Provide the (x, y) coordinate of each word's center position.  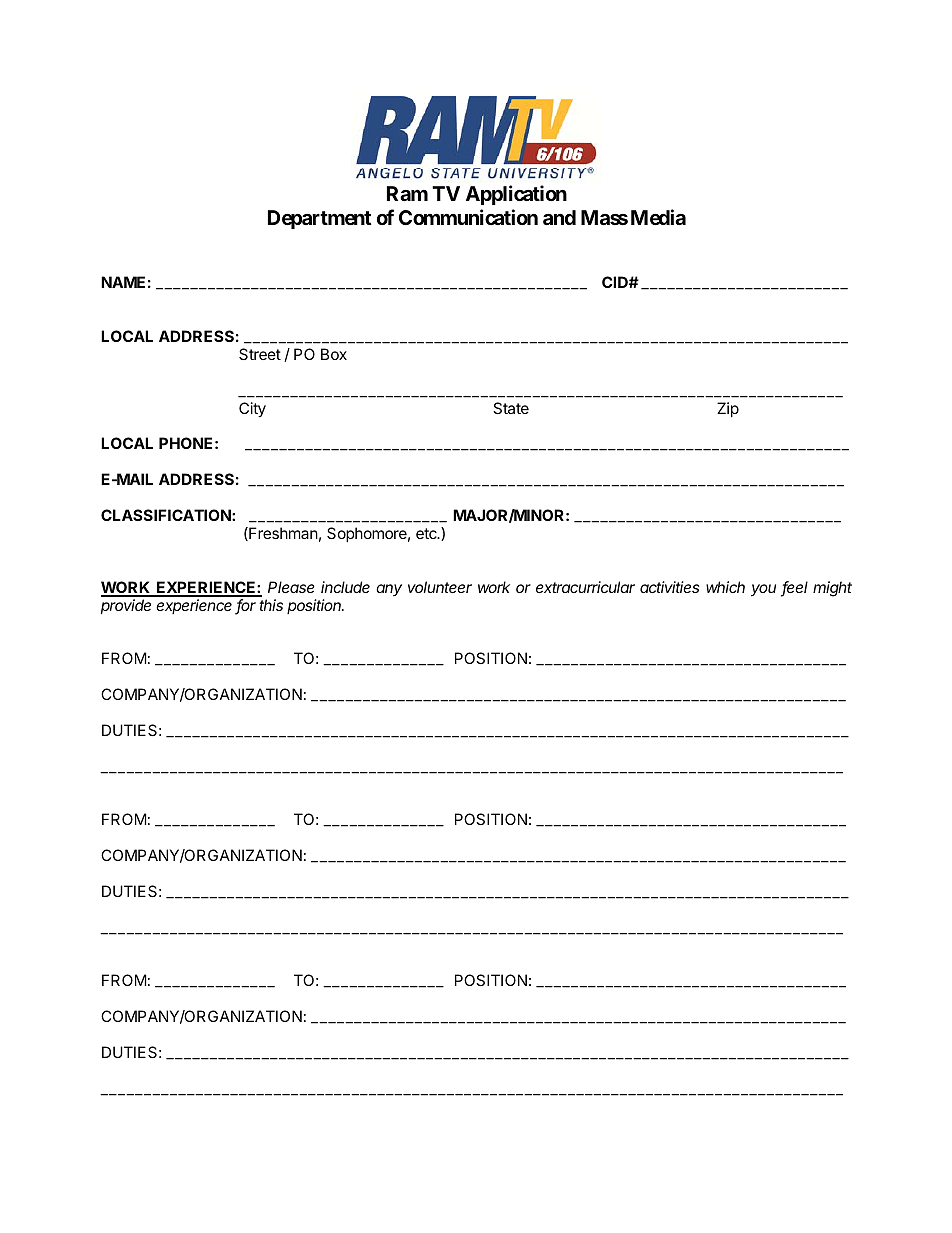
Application (516, 195)
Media (658, 217)
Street (260, 354)
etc (427, 533)
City (252, 410)
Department (320, 219)
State (511, 408)
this (271, 605)
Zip (728, 409)
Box (334, 354)
